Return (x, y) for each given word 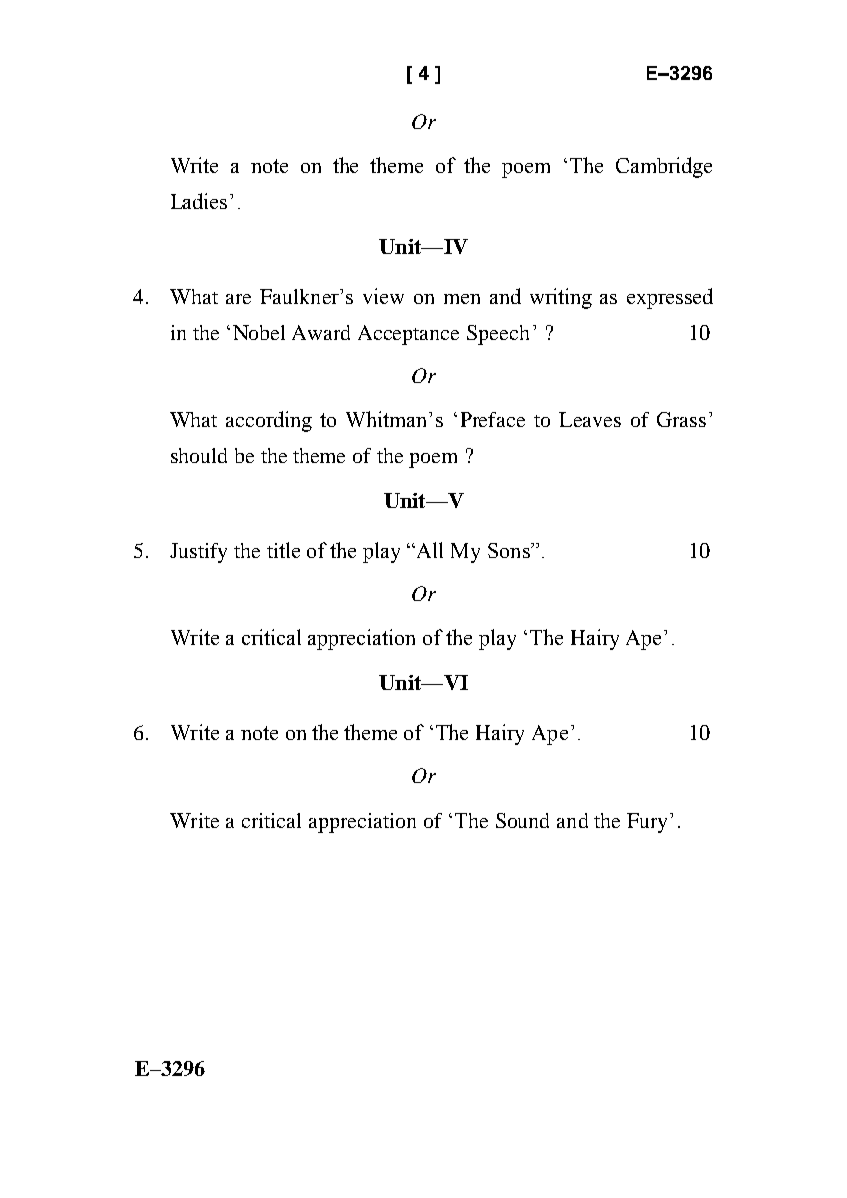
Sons (510, 550)
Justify (198, 553)
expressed (670, 298)
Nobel (259, 332)
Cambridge (664, 167)
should (199, 455)
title (283, 550)
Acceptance (408, 335)
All (428, 550)
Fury (647, 823)
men (462, 299)
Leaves (590, 419)
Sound (522, 820)
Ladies (199, 201)
